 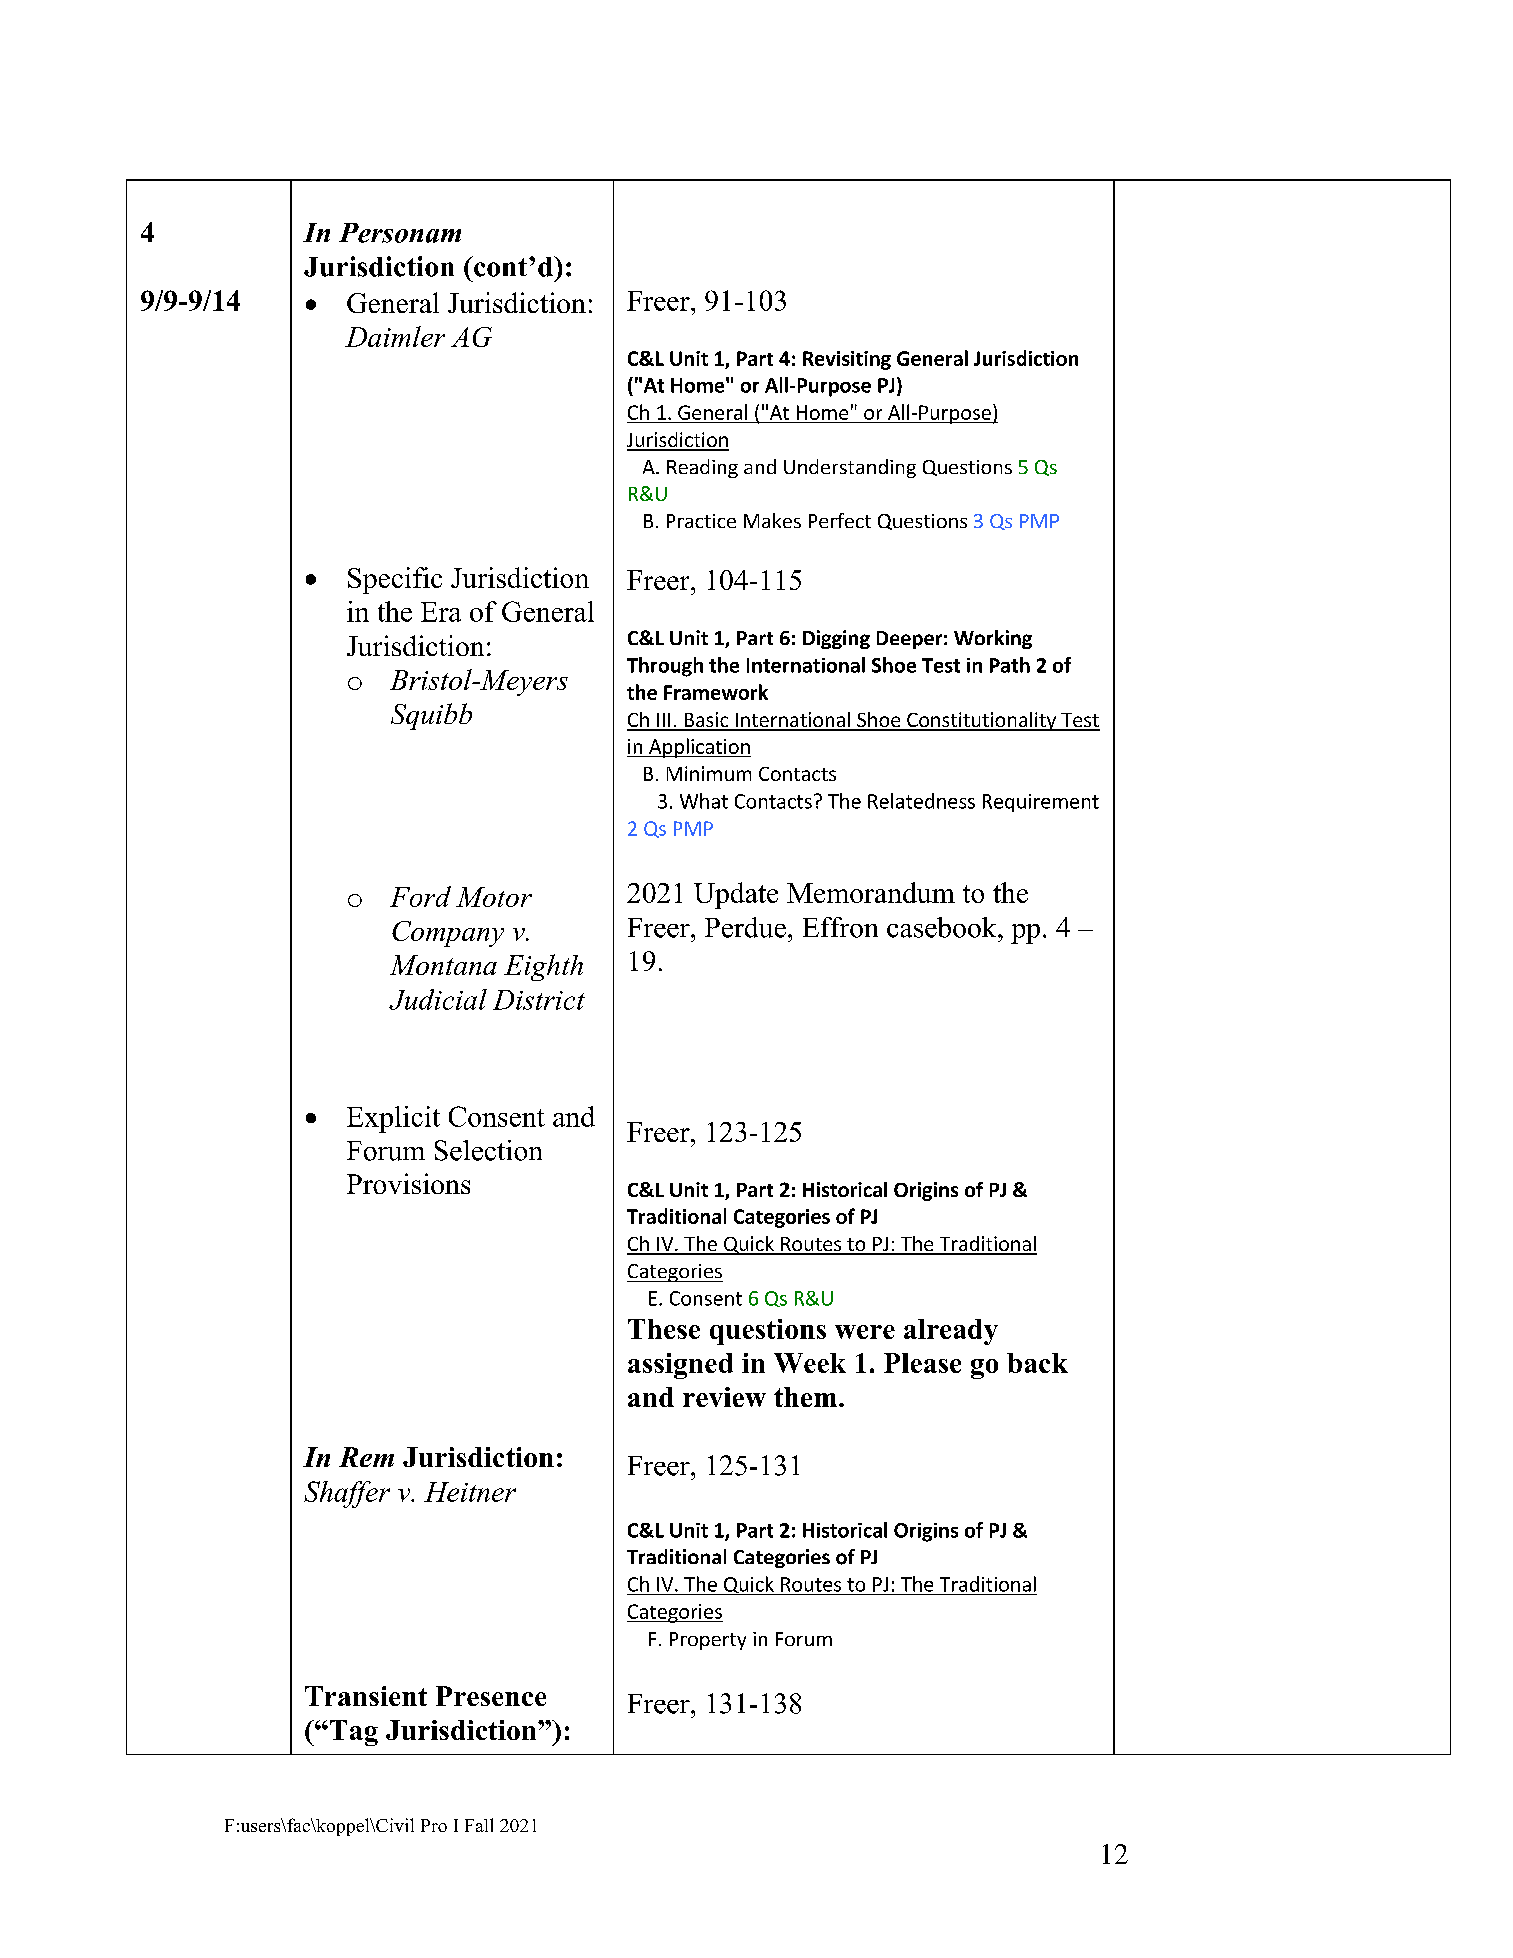 I want to click on Property, so click(x=708, y=1641).
